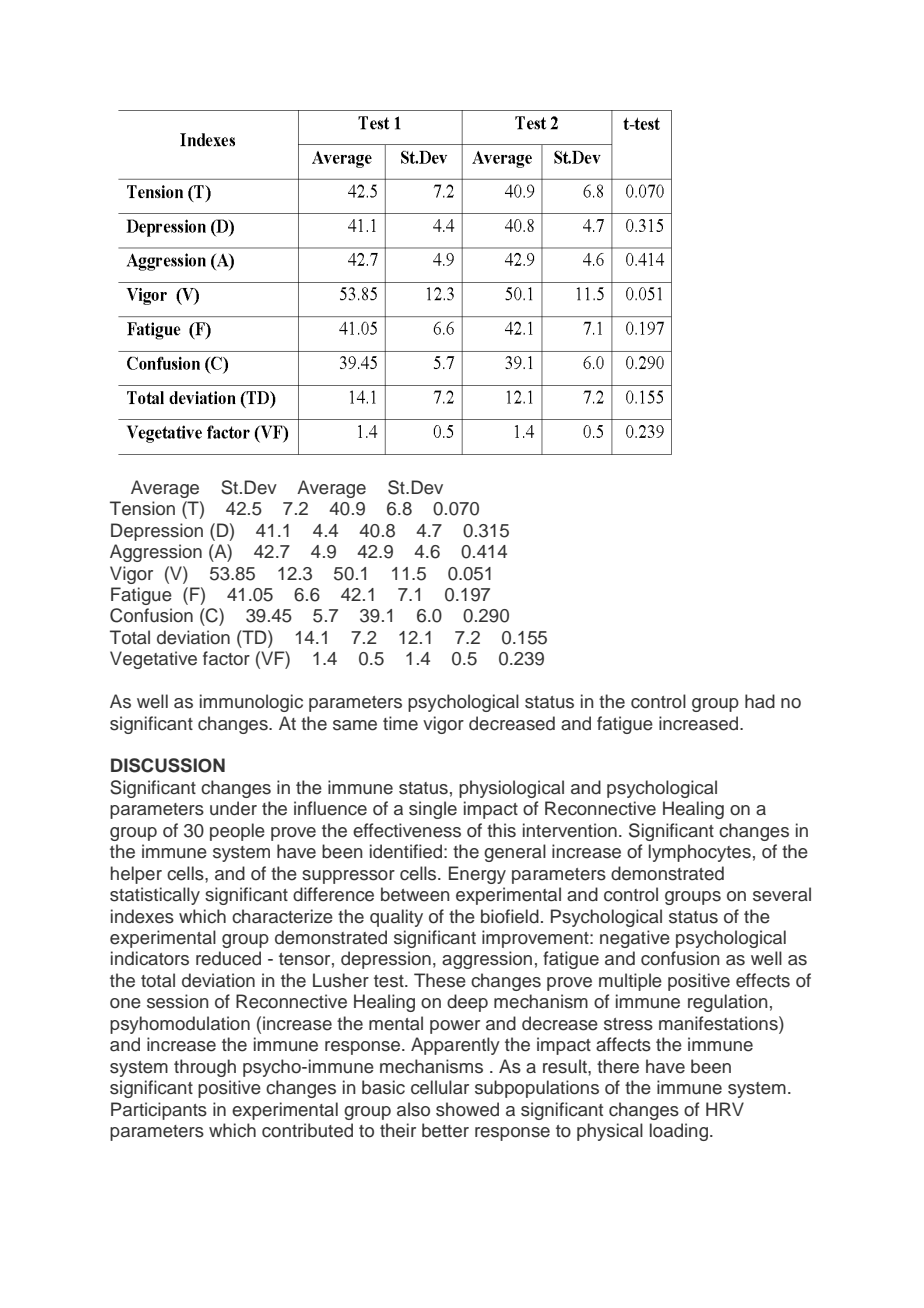  What do you see at coordinates (159, 1111) in the screenshot?
I see `Participants` at bounding box center [159, 1111].
